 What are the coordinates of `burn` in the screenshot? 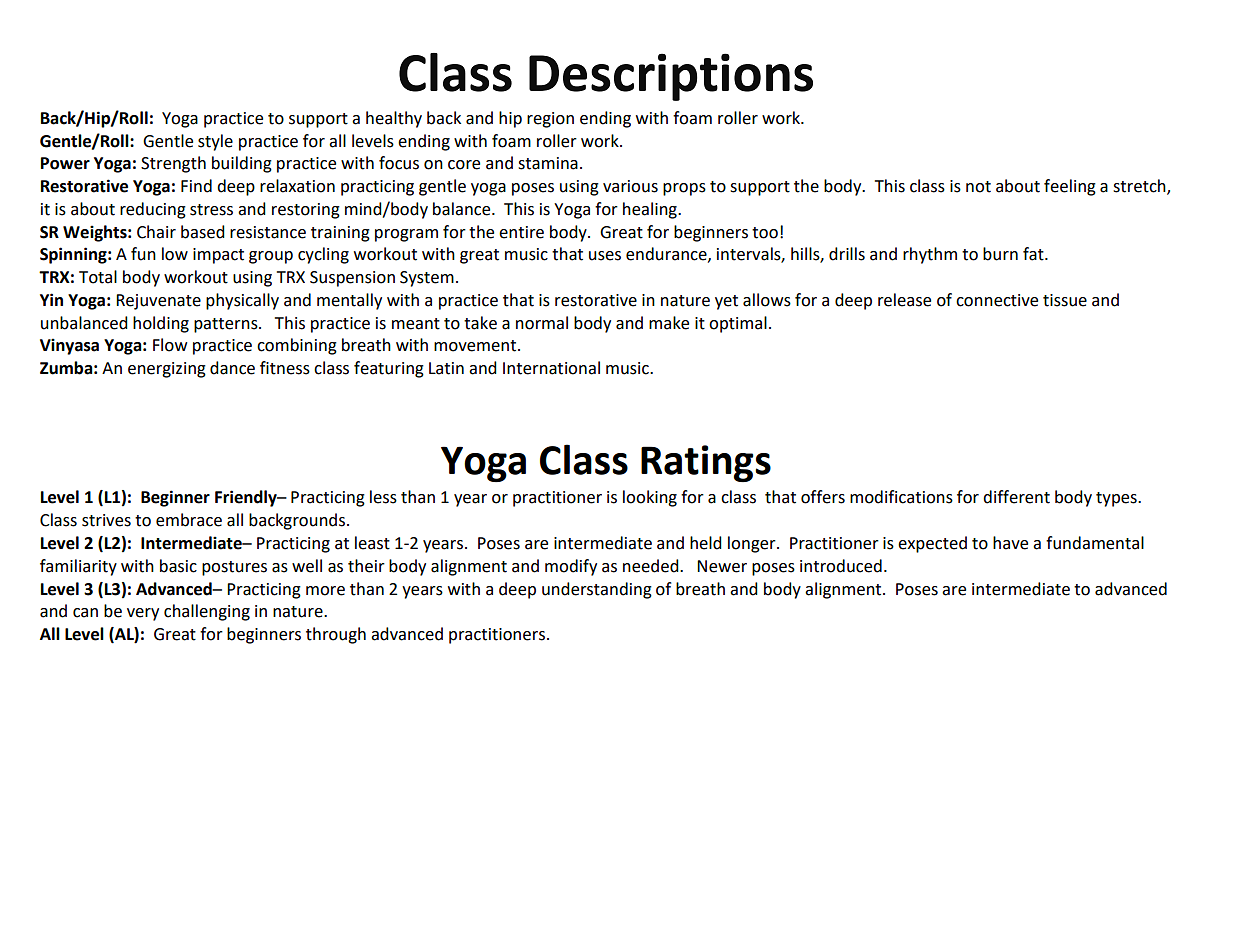 It's located at (1000, 254).
